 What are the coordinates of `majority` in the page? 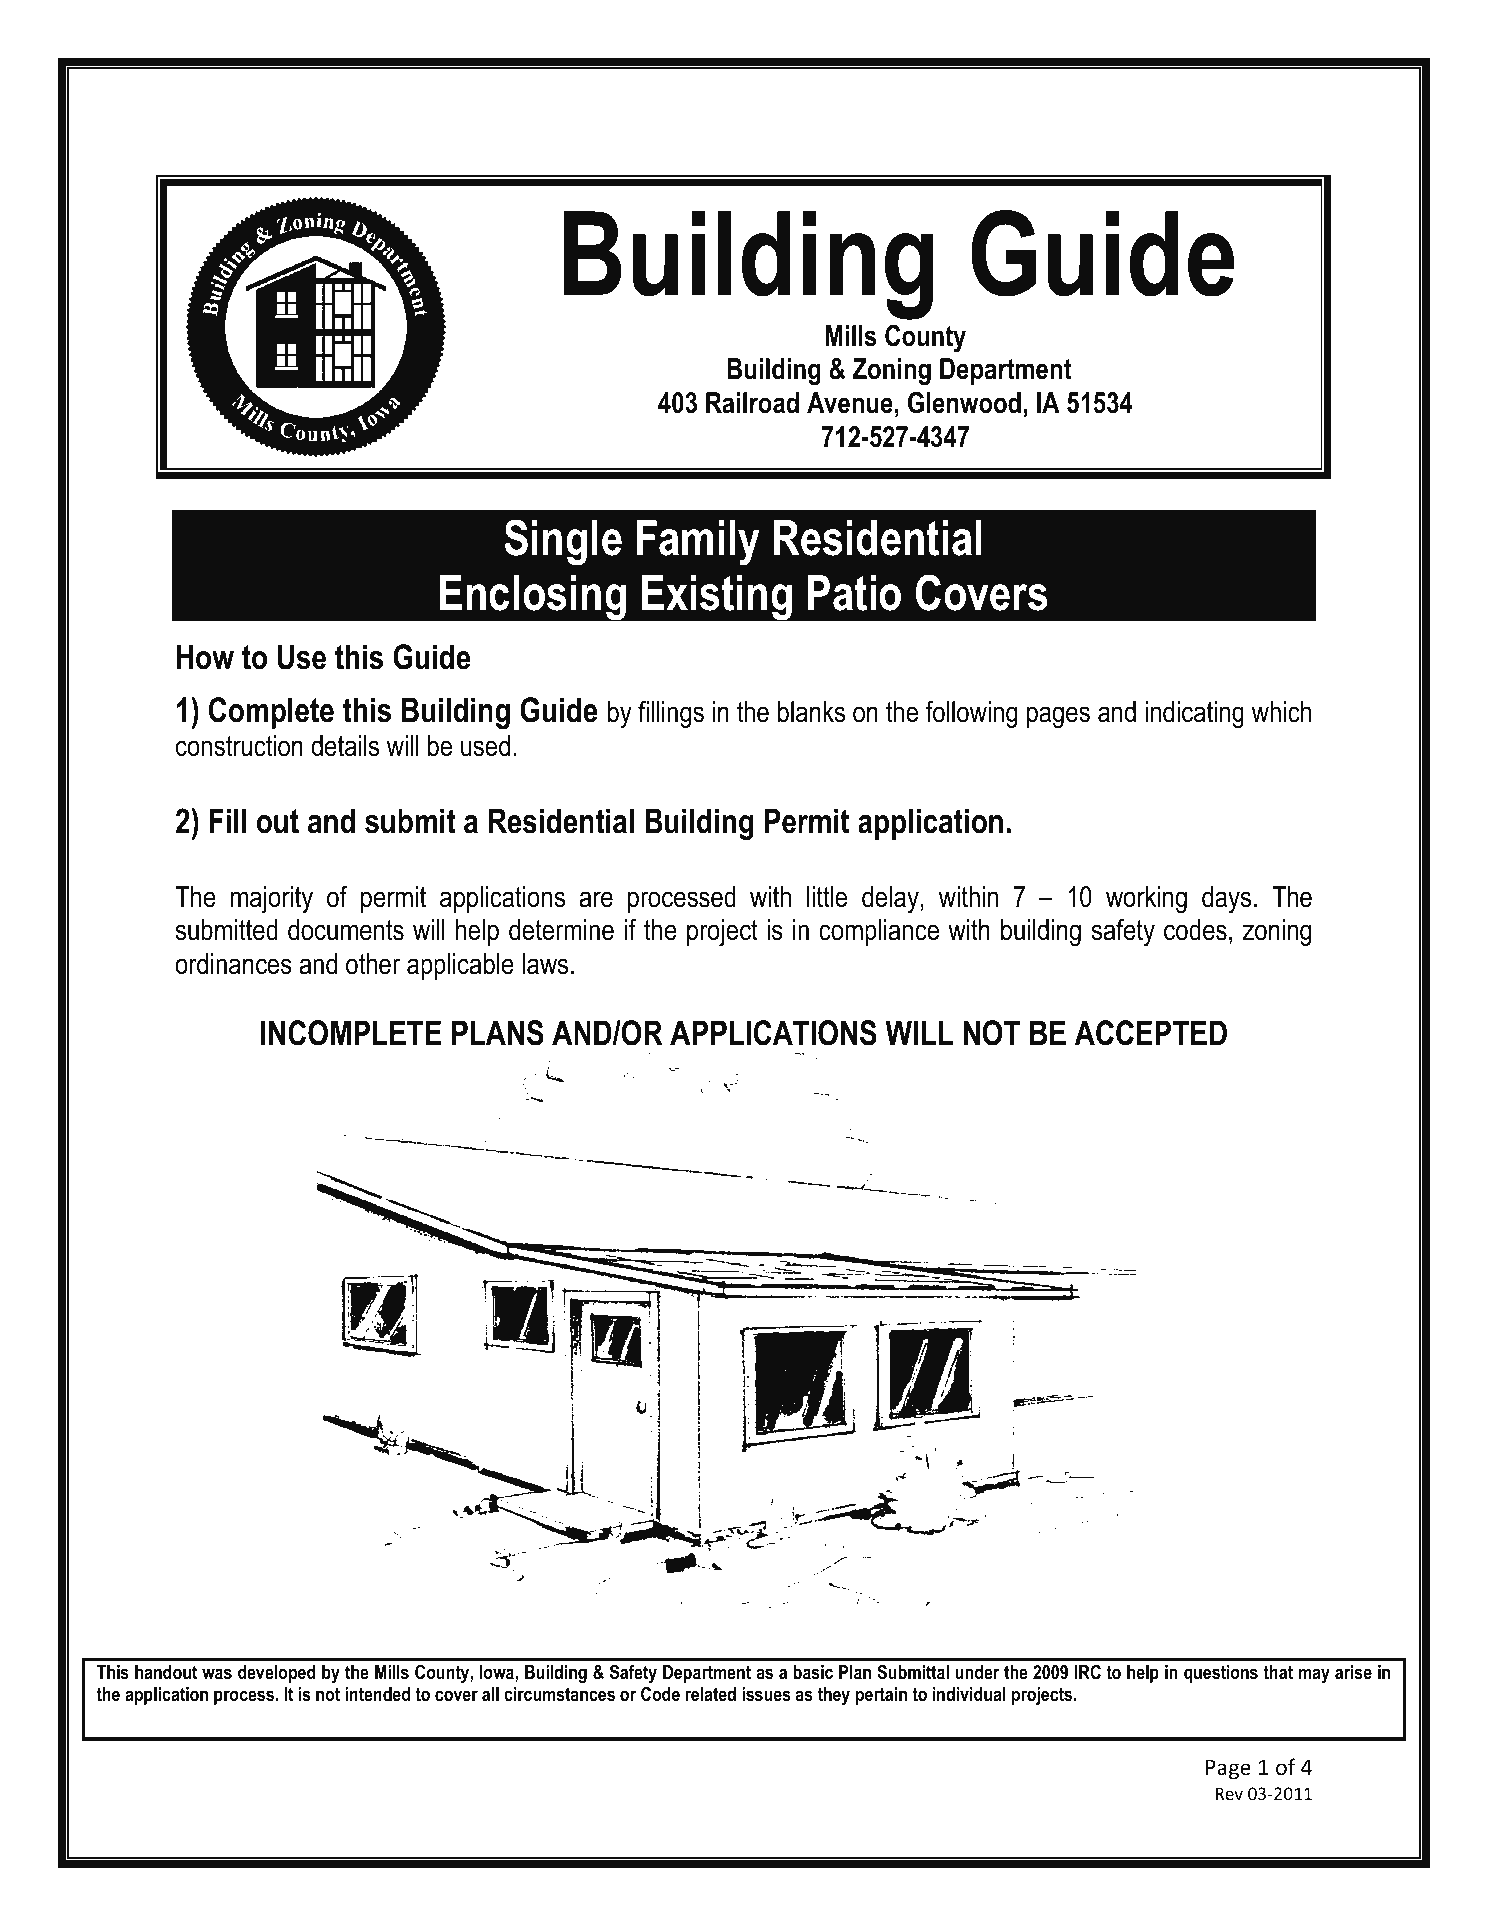 It's located at (272, 899).
